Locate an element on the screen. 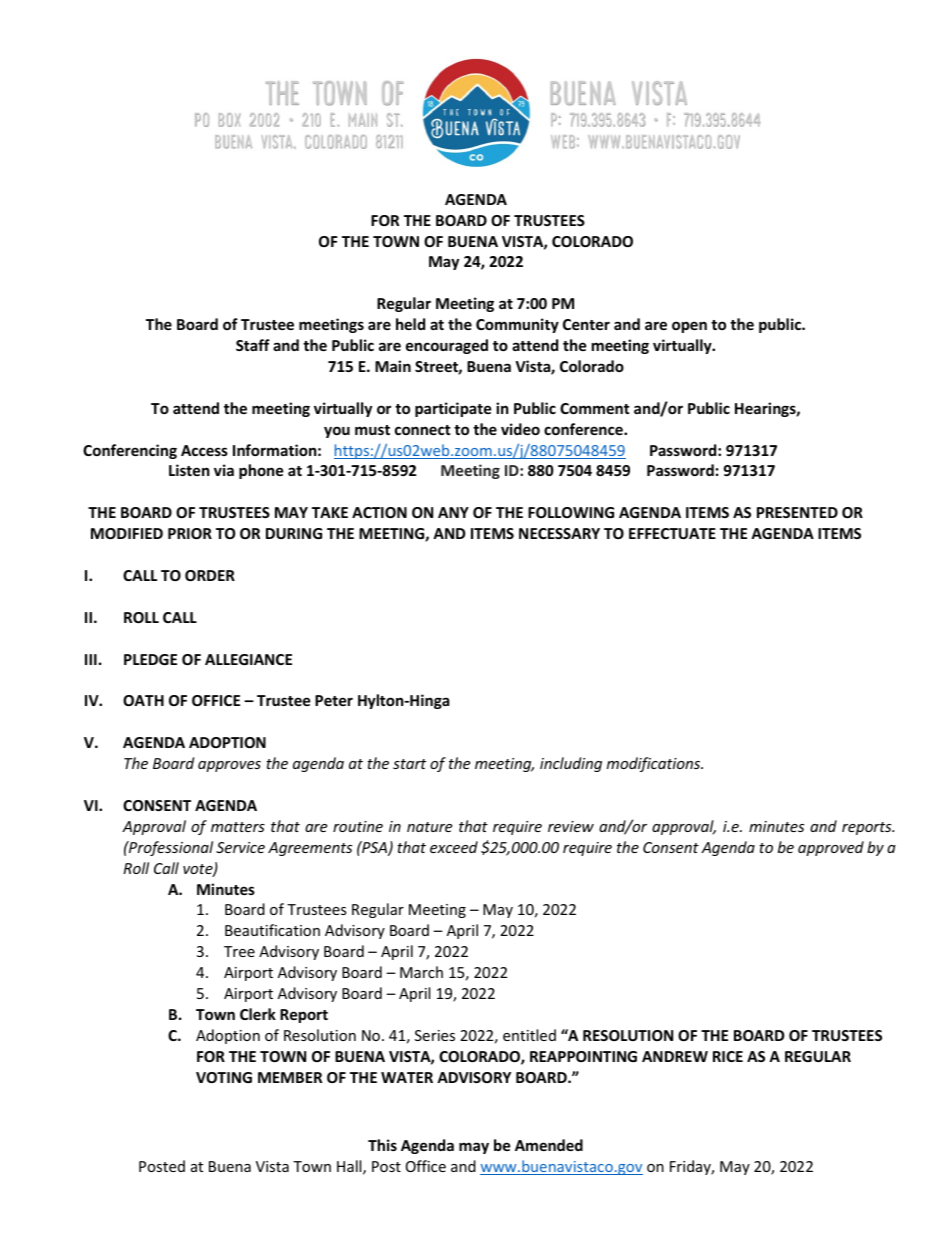 This screenshot has height=1233, width=952. RICE is located at coordinates (728, 1056).
